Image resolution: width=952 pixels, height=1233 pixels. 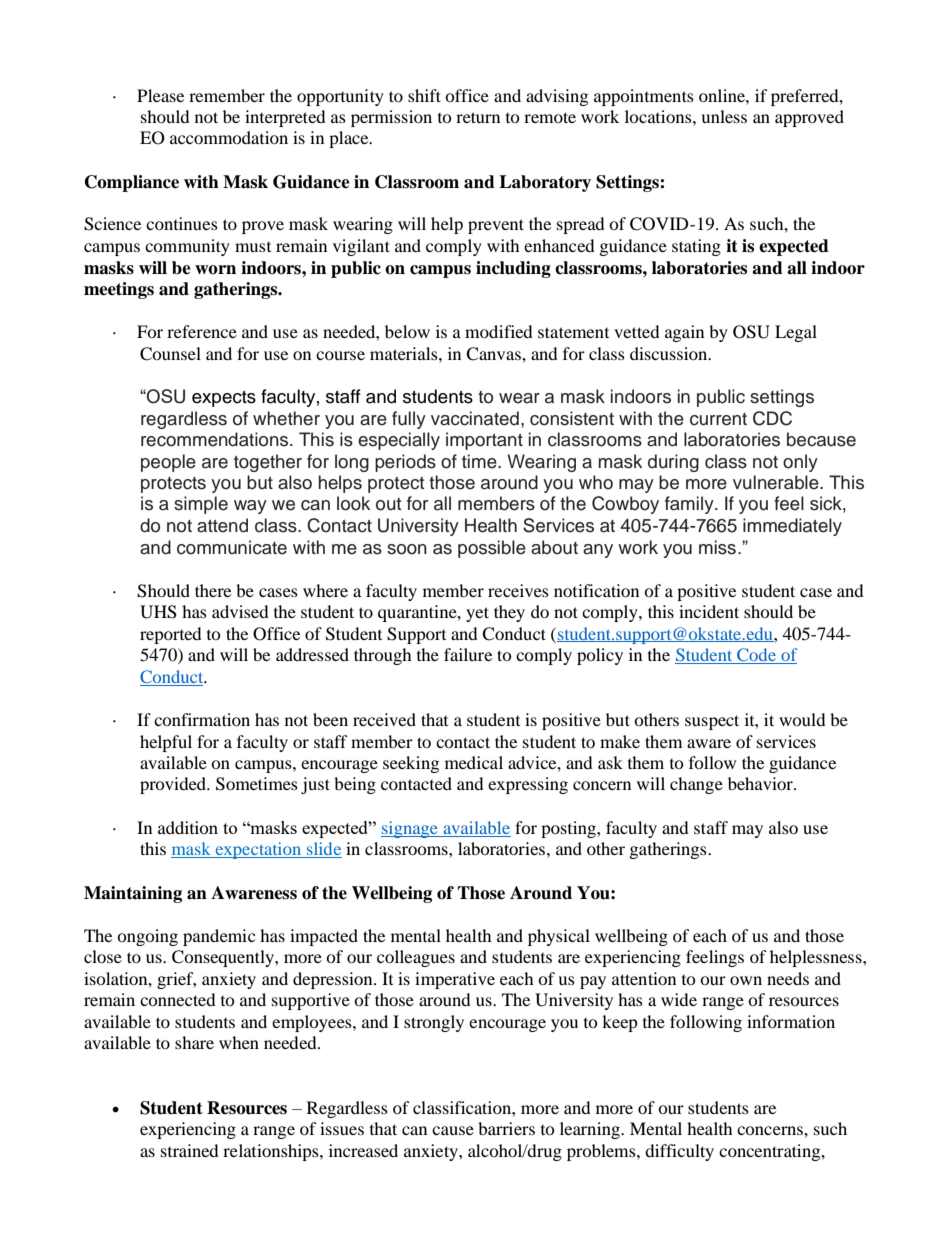 What do you see at coordinates (506, 1128) in the page?
I see `barriers` at bounding box center [506, 1128].
